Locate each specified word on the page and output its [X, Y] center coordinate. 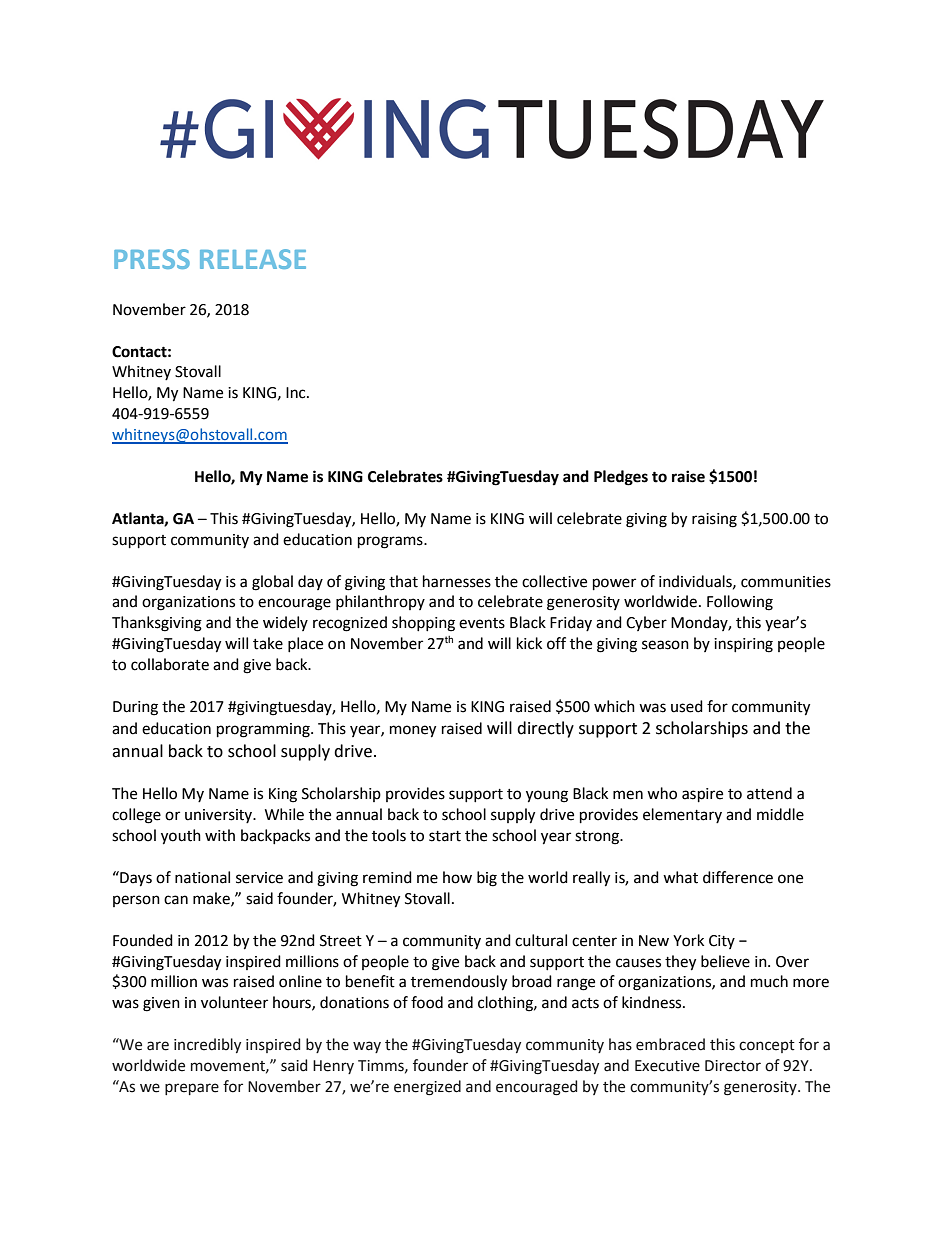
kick [529, 643]
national [202, 877]
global [272, 583]
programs [391, 542]
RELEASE [253, 259]
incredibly [207, 1045]
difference [738, 877]
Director [733, 1066]
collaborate [170, 664]
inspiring [743, 645]
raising [714, 520]
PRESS [152, 259]
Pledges [621, 478]
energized [427, 1088]
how [457, 877]
